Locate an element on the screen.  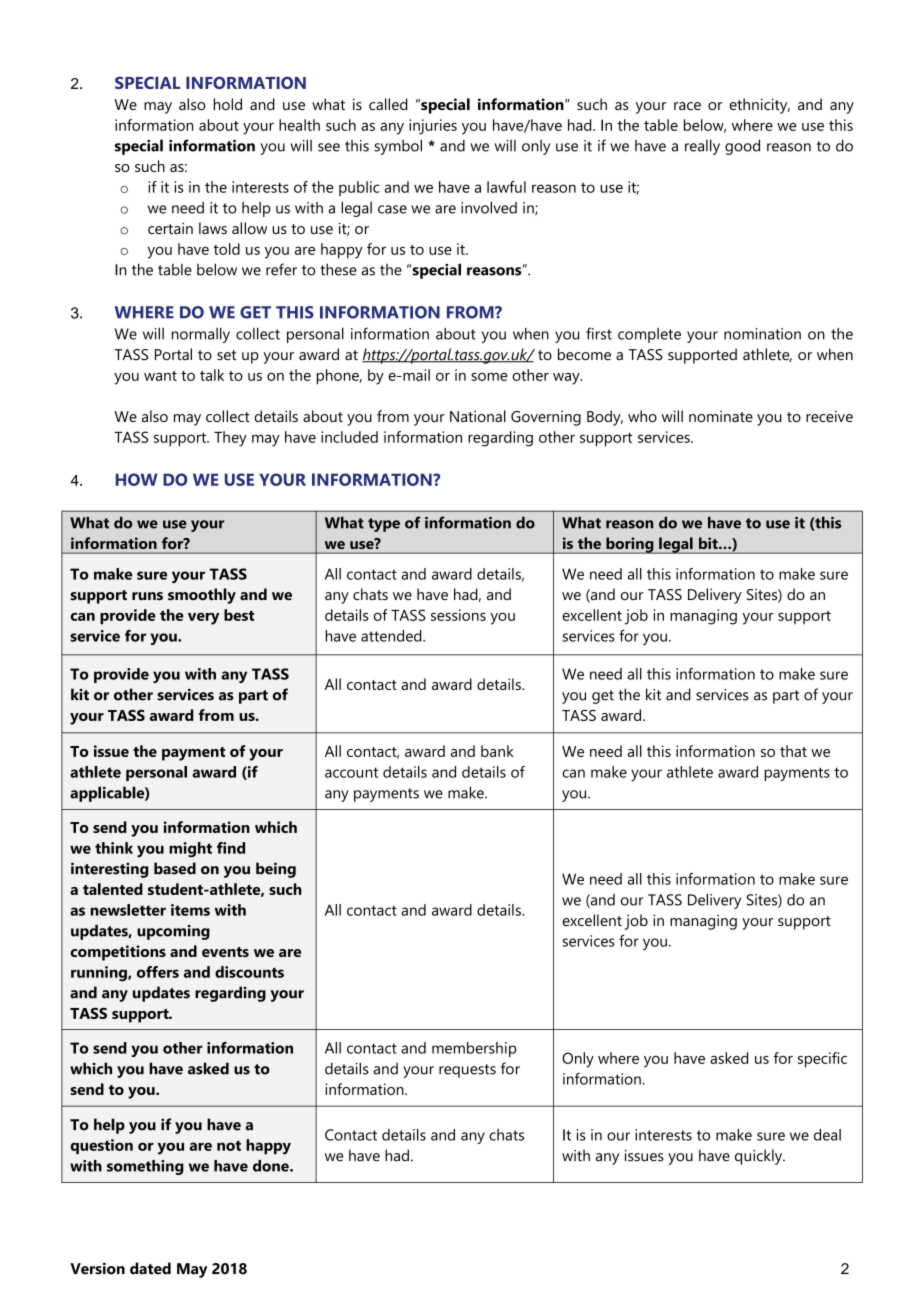
offers is located at coordinates (158, 972).
